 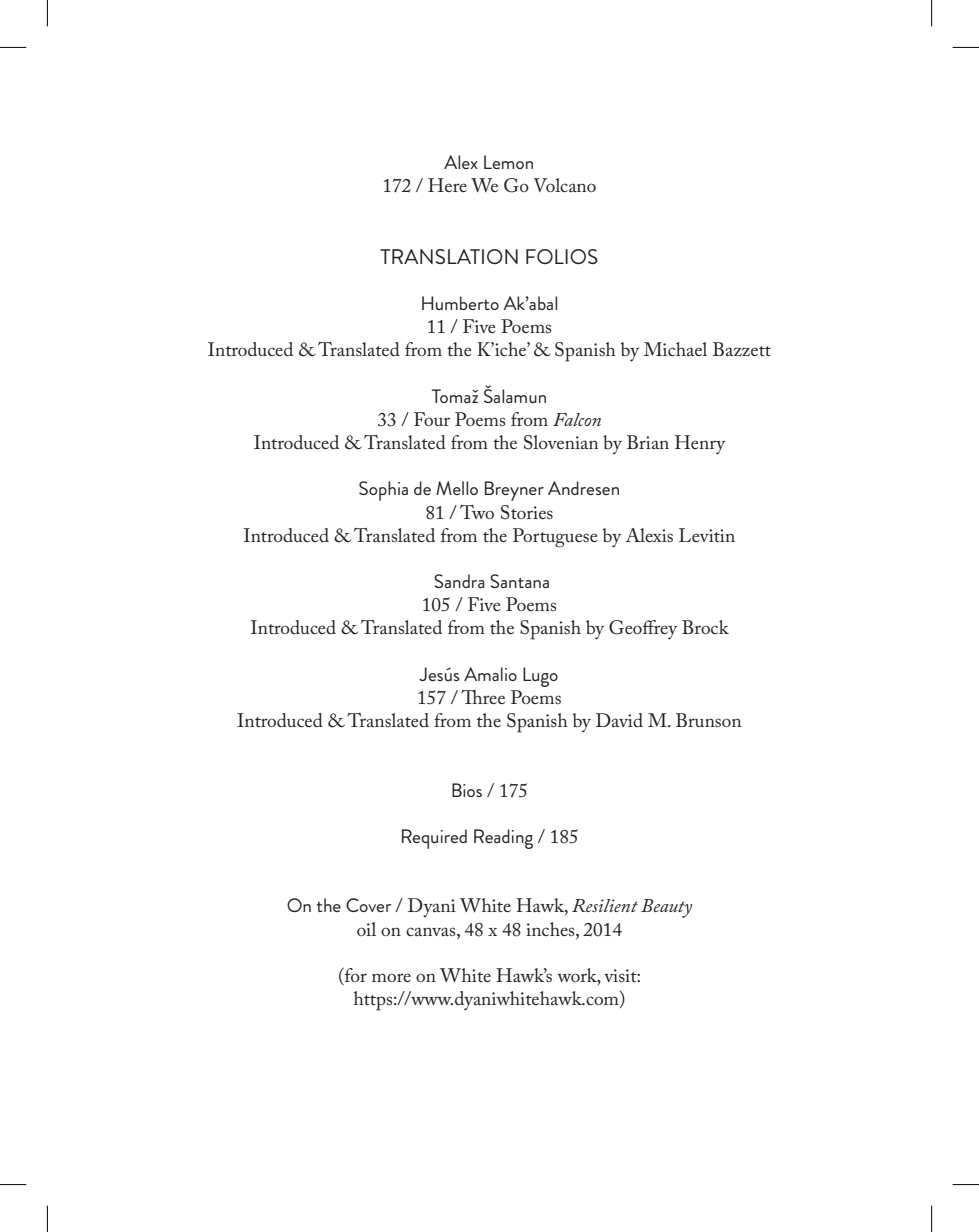 What do you see at coordinates (648, 442) in the page?
I see `Brian` at bounding box center [648, 442].
